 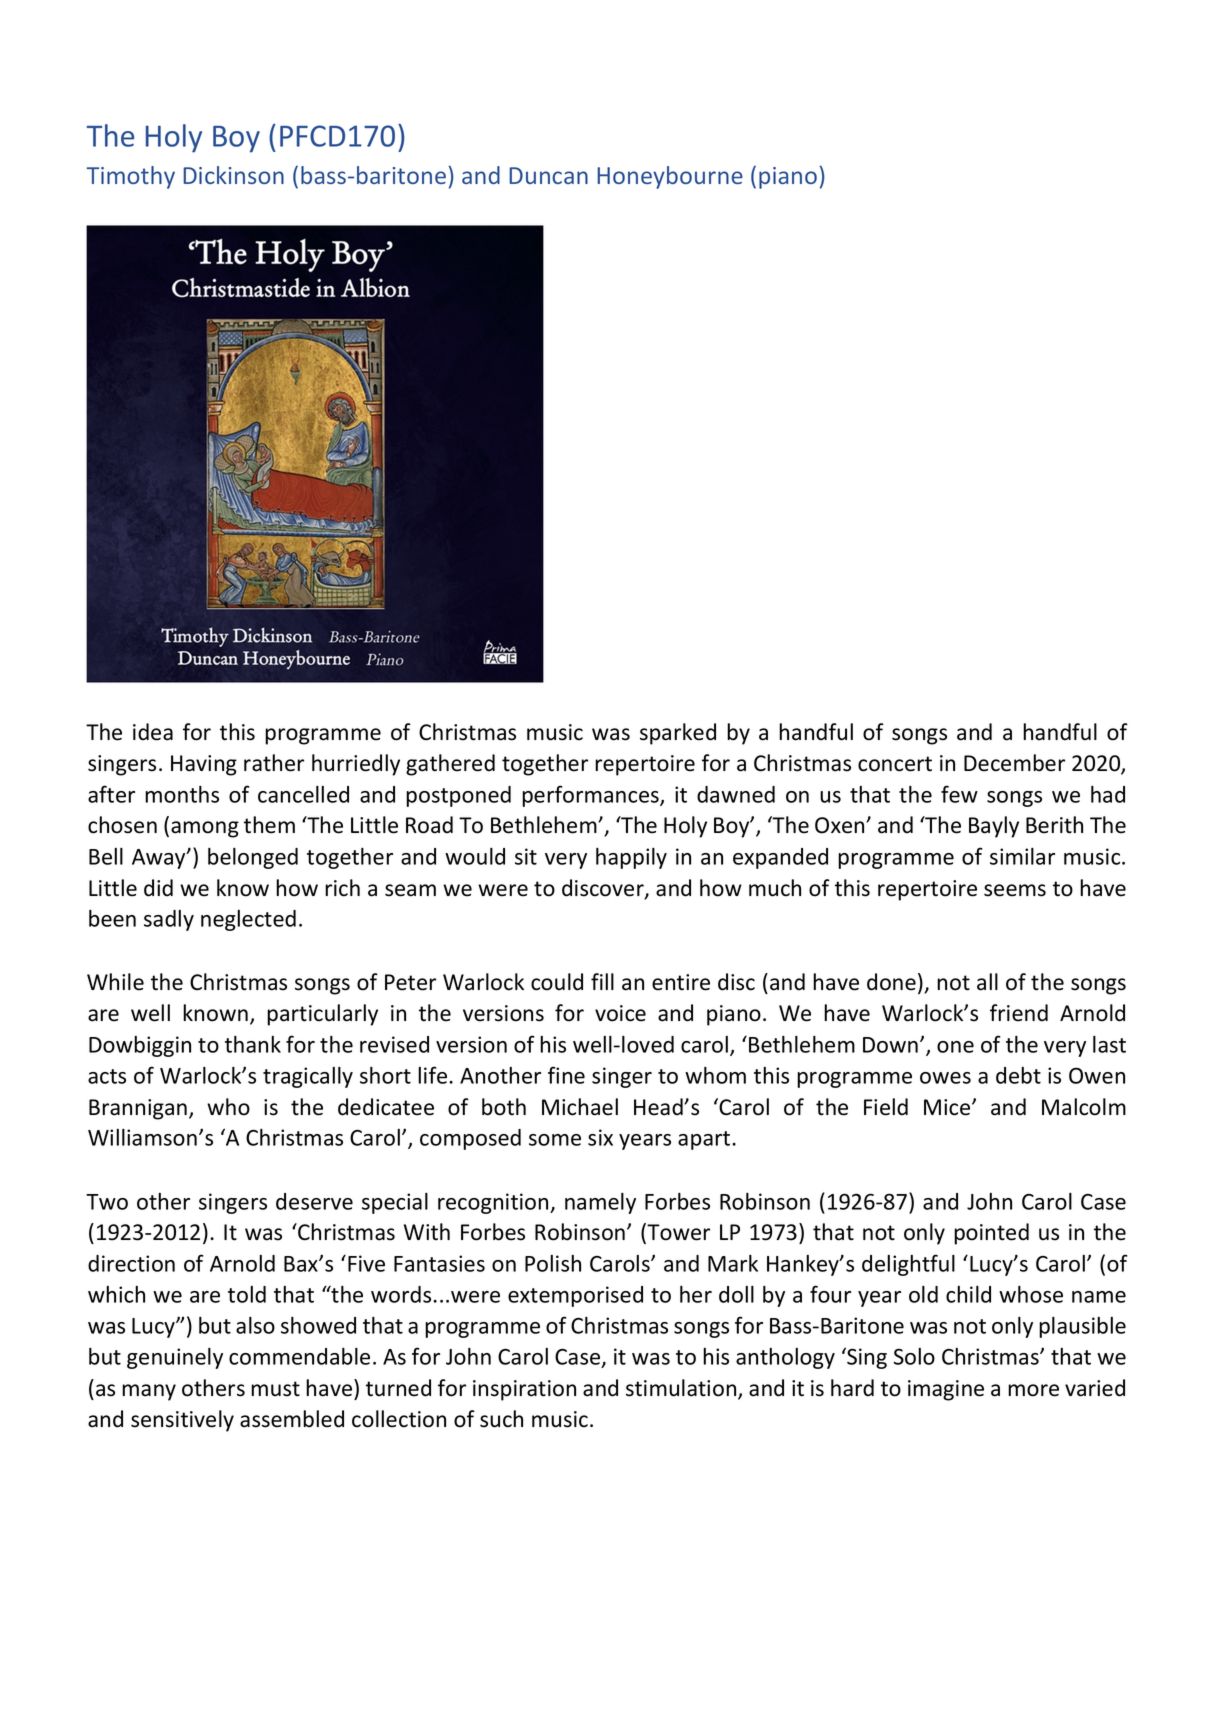 What do you see at coordinates (130, 177) in the document?
I see `Timothy` at bounding box center [130, 177].
